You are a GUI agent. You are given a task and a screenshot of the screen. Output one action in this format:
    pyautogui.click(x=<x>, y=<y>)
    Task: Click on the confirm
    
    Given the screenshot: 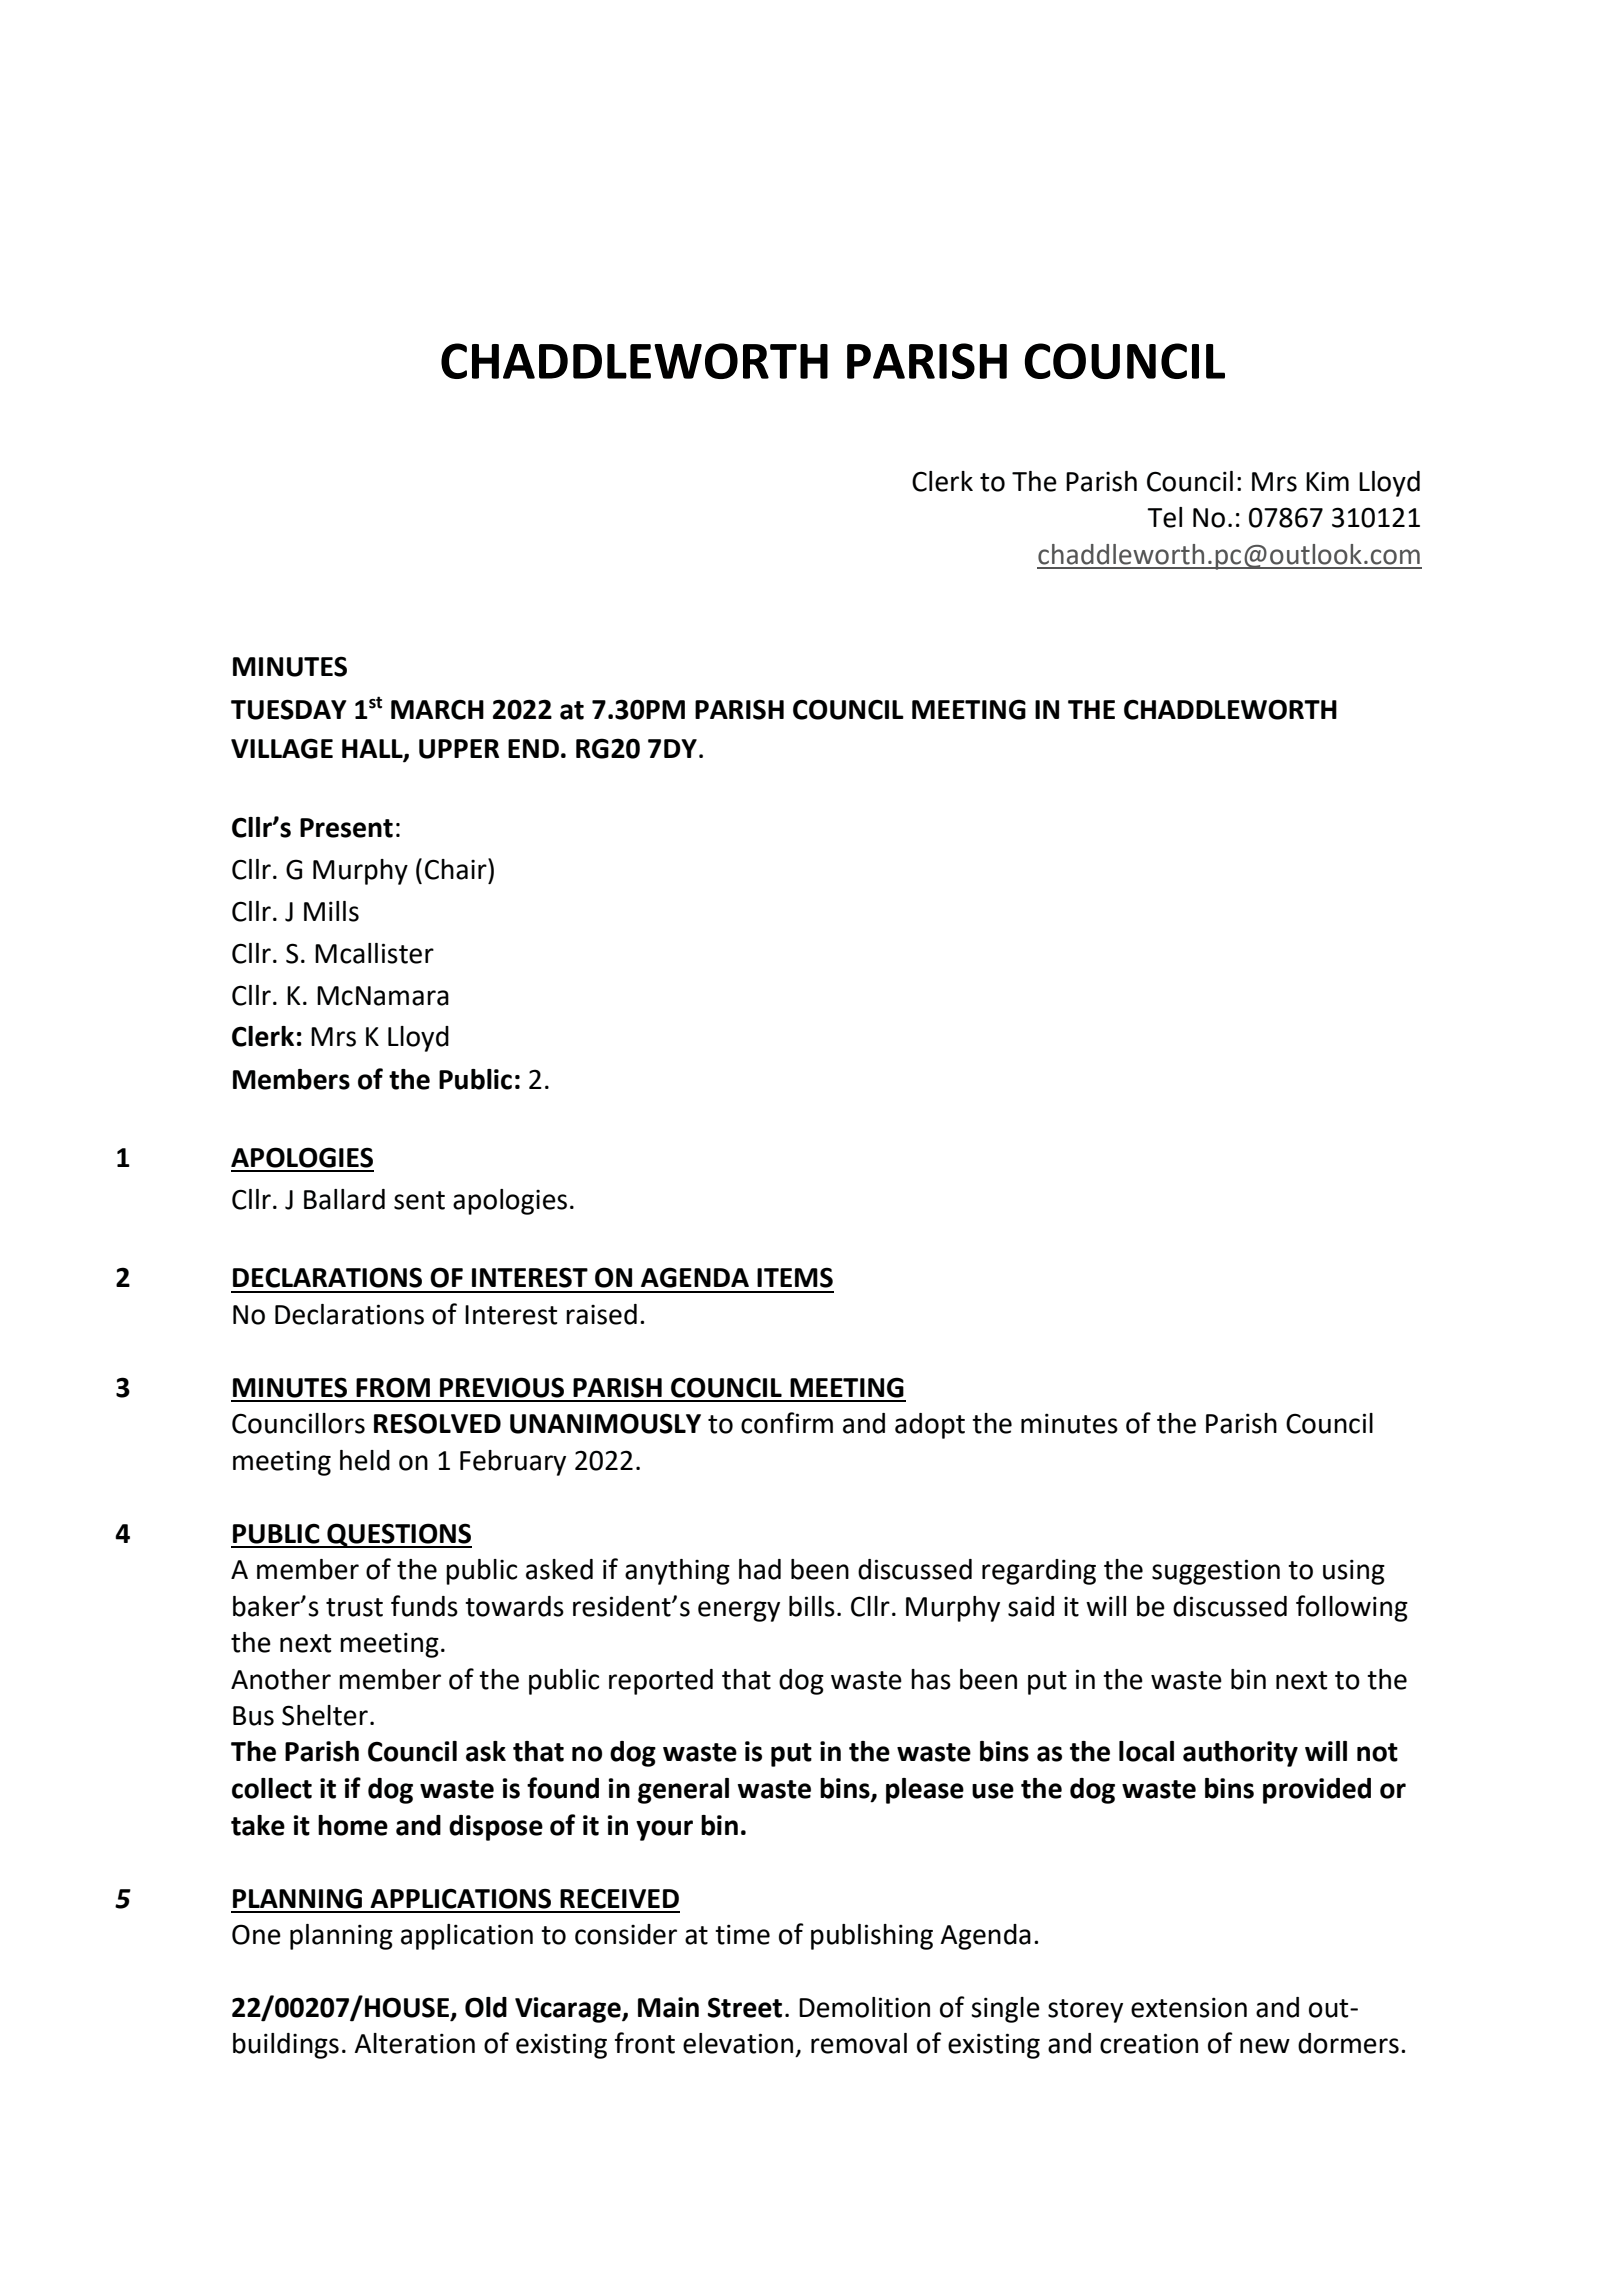 What is the action you would take?
    pyautogui.click(x=787, y=1423)
